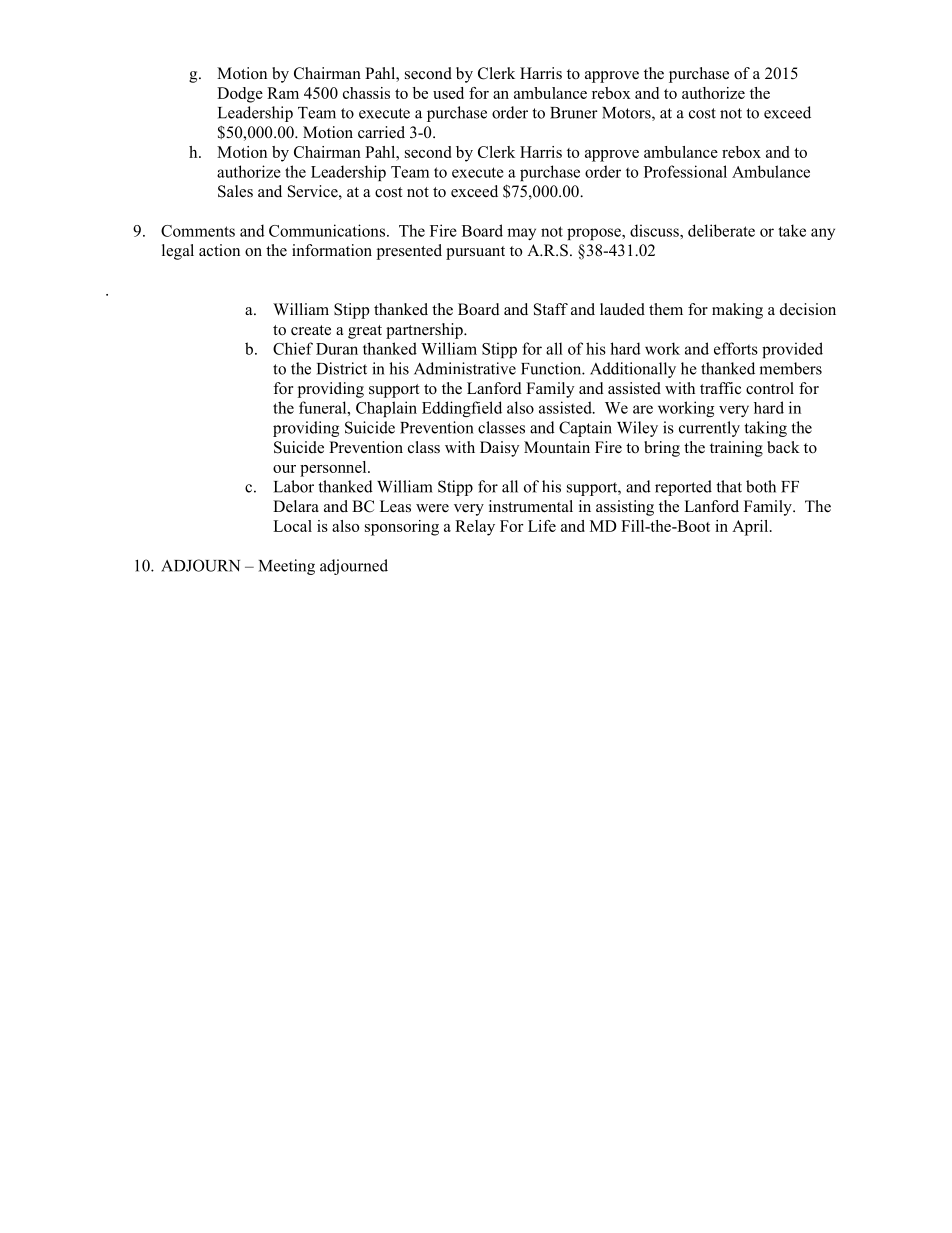  I want to click on Dodge, so click(240, 95).
